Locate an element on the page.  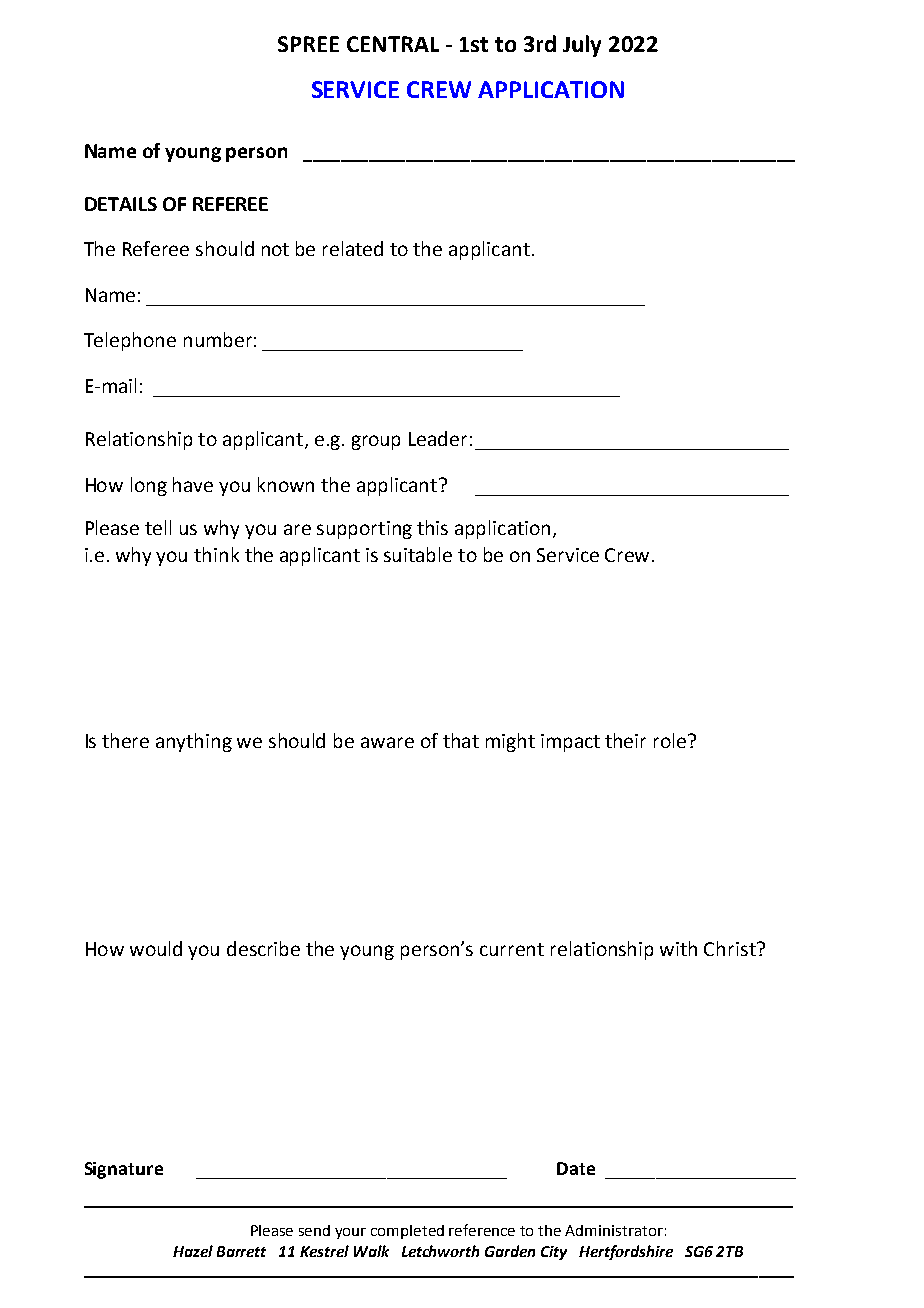
group is located at coordinates (376, 442).
